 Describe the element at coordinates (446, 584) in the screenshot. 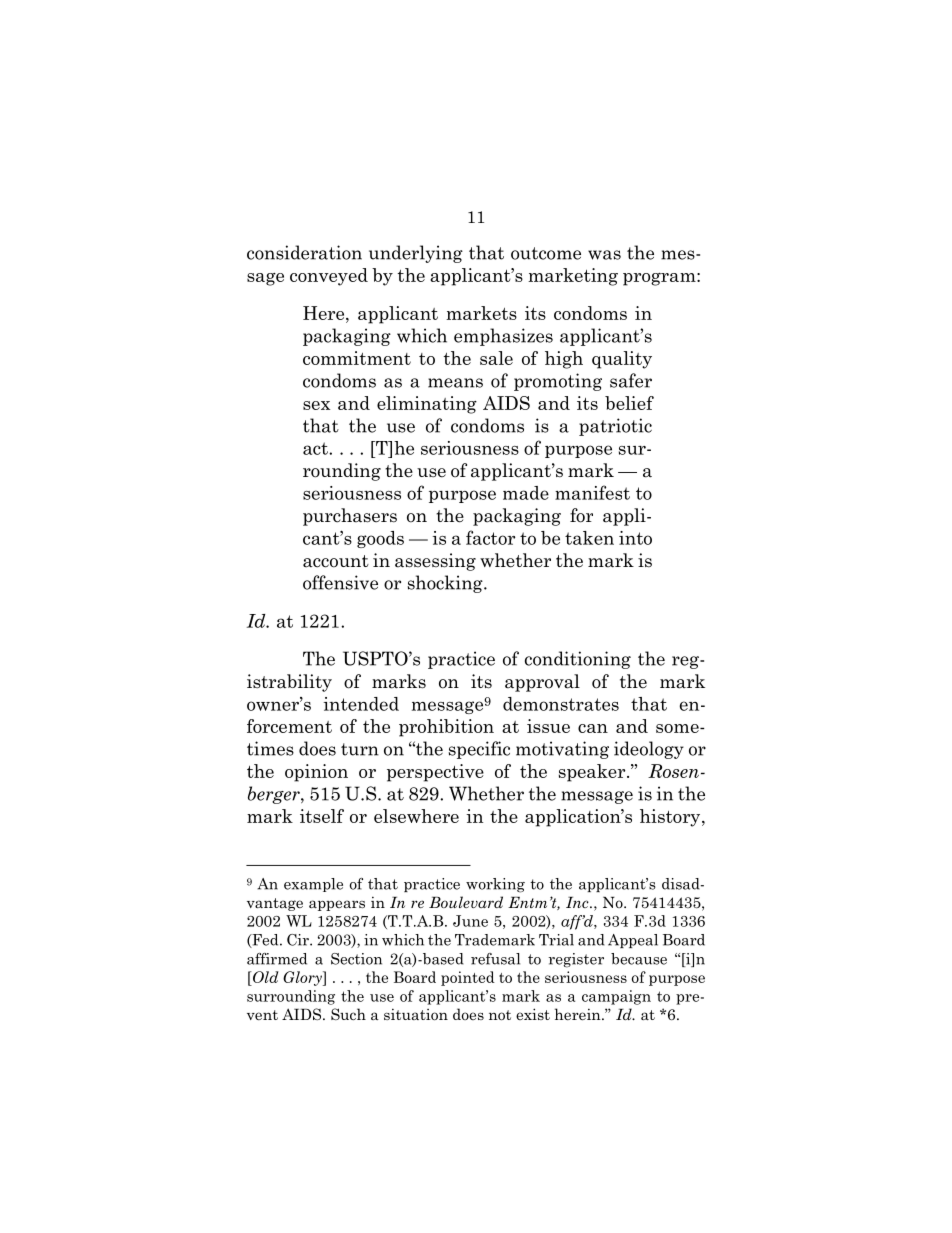

I see `shocking` at that location.
